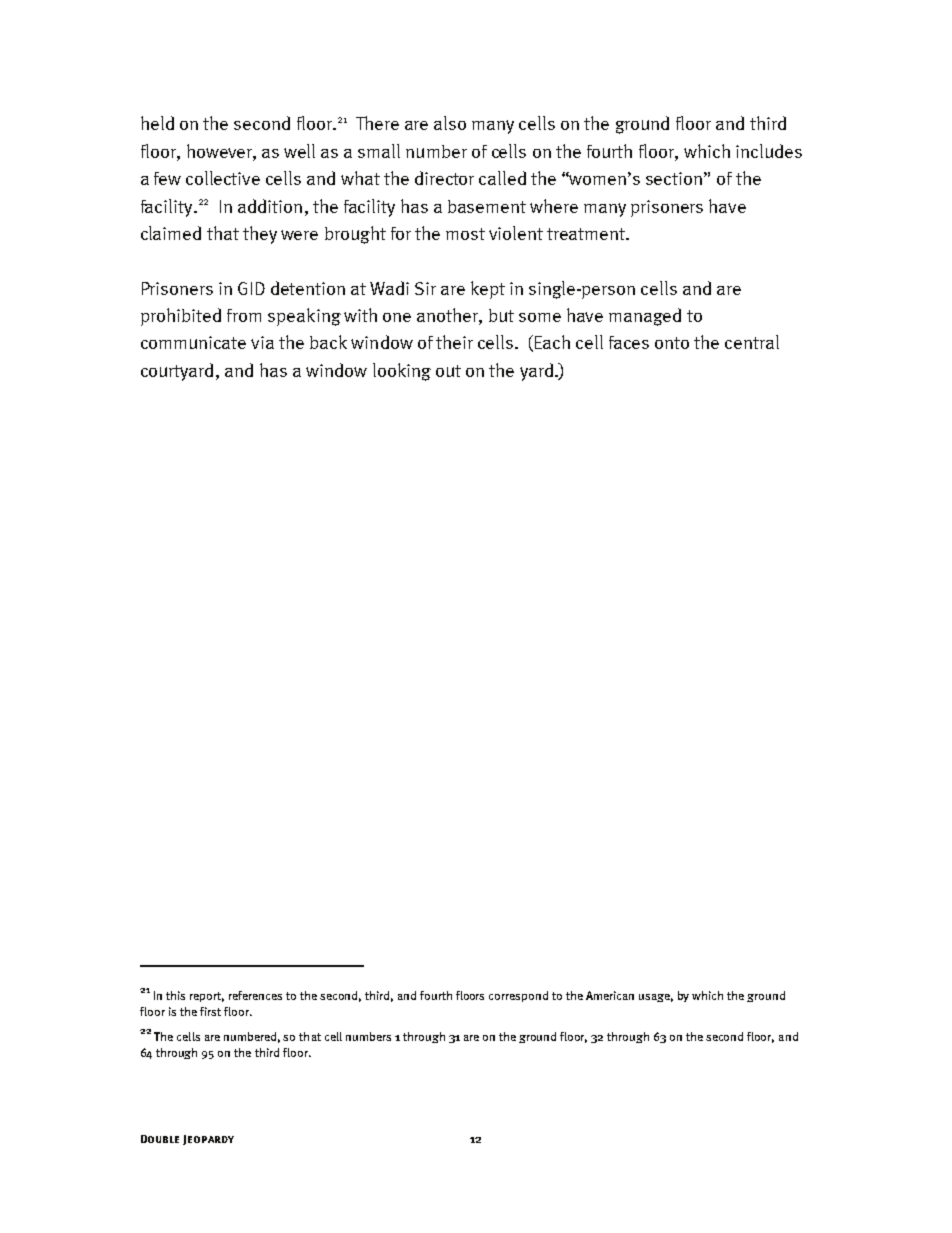 The image size is (952, 1233). What do you see at coordinates (444, 178) in the page?
I see `director` at bounding box center [444, 178].
